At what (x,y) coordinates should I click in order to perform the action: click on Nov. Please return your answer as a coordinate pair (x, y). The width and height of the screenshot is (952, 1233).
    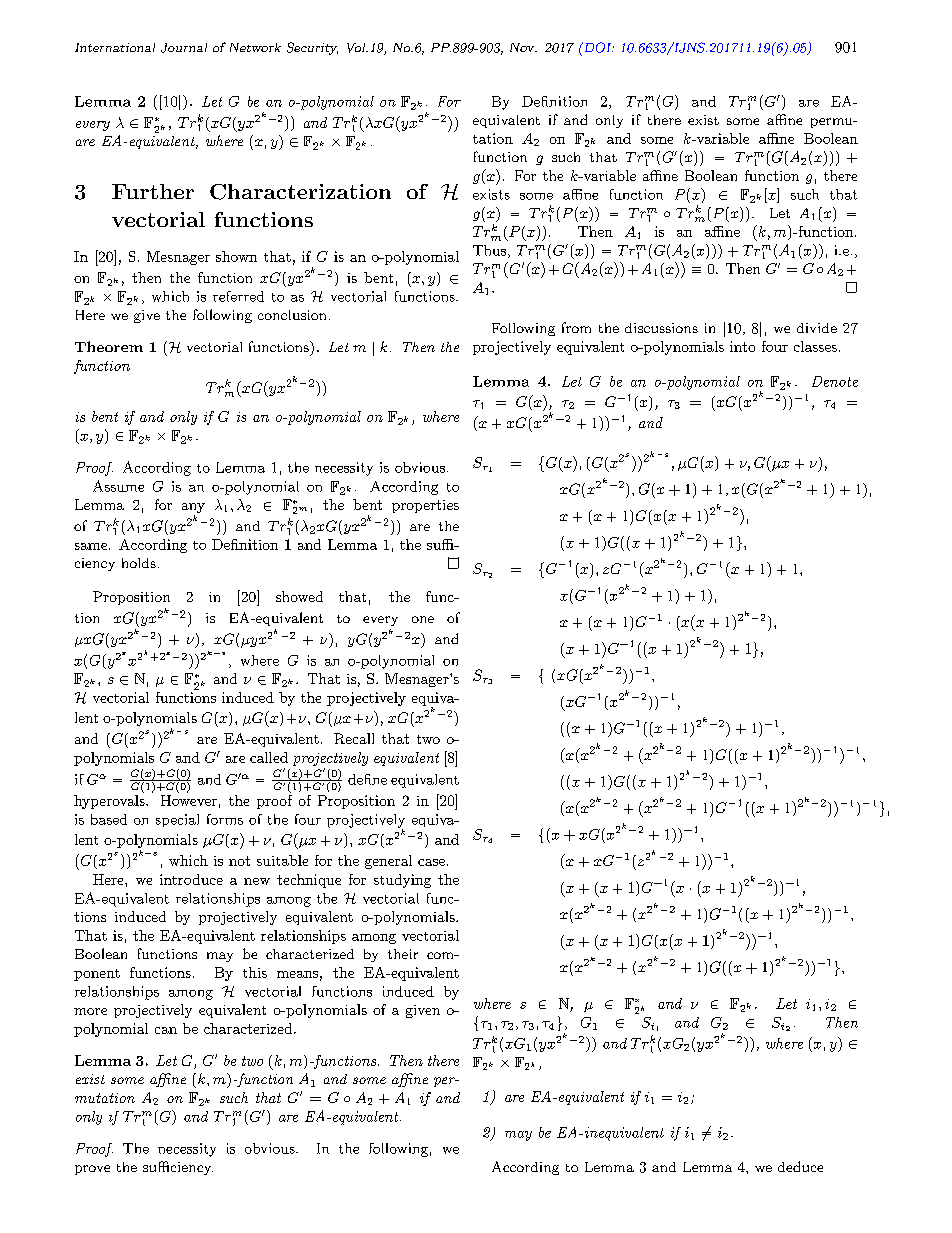
    Looking at the image, I should click on (523, 47).
